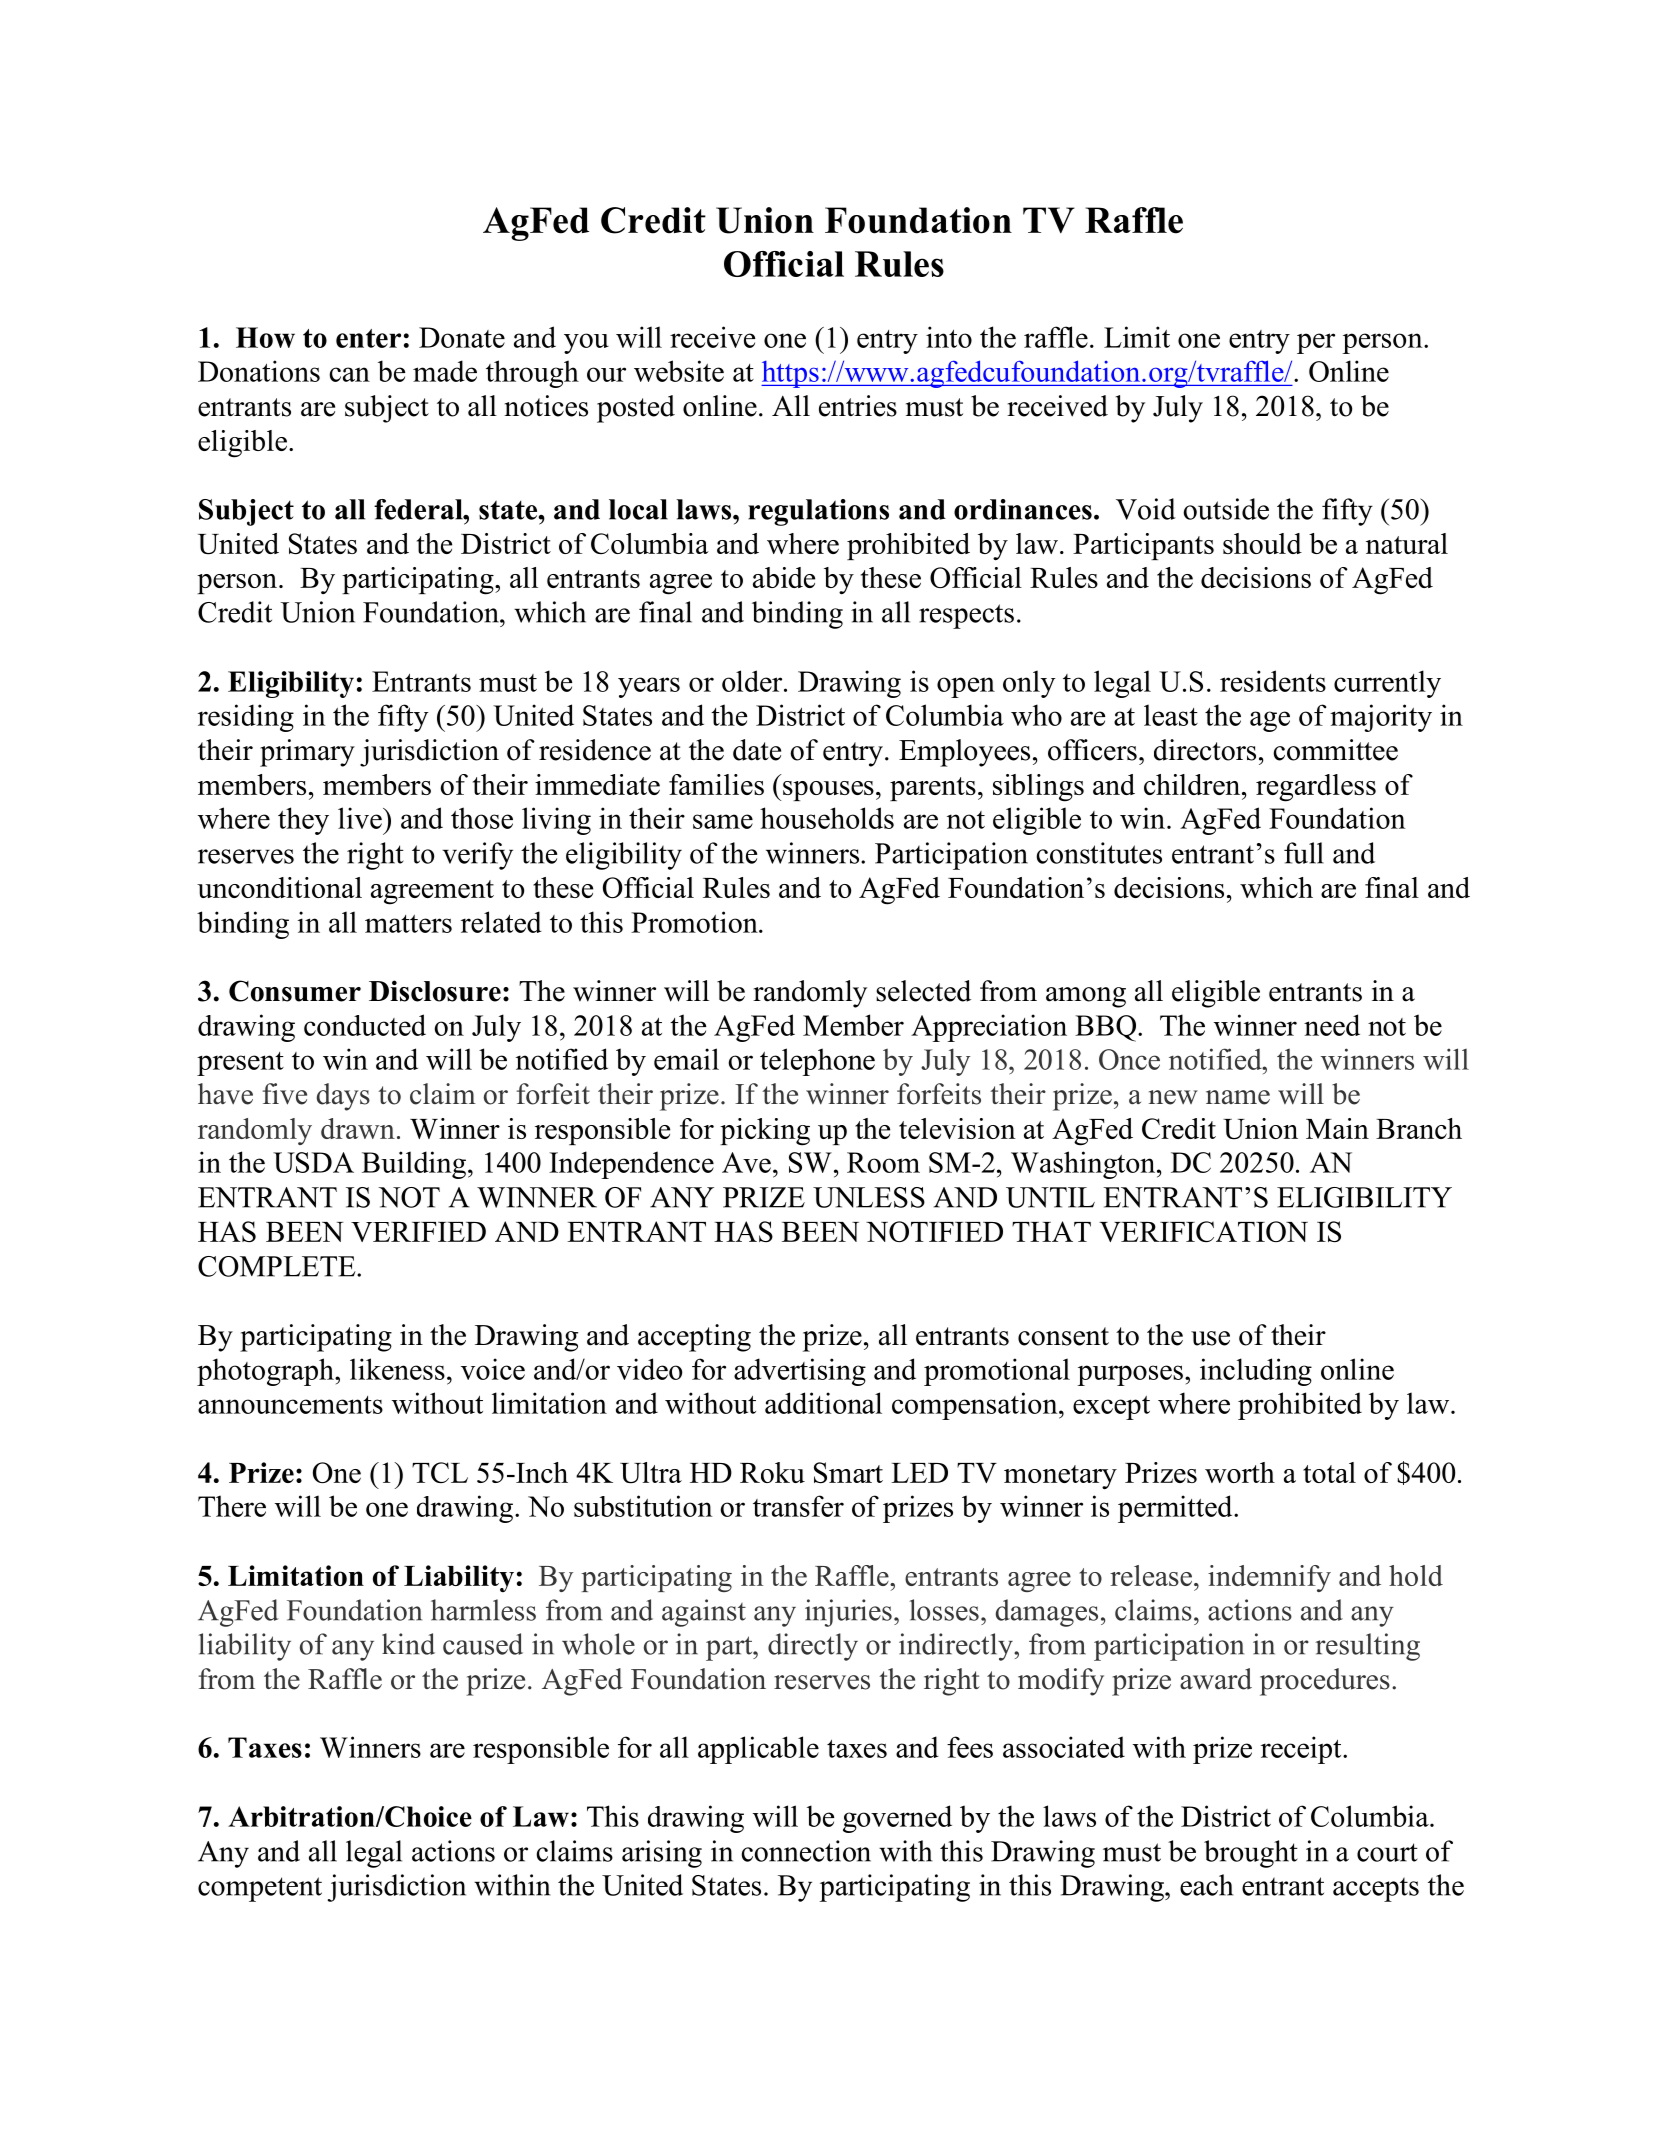 Image resolution: width=1665 pixels, height=2154 pixels. What do you see at coordinates (1304, 853) in the screenshot?
I see `full` at bounding box center [1304, 853].
